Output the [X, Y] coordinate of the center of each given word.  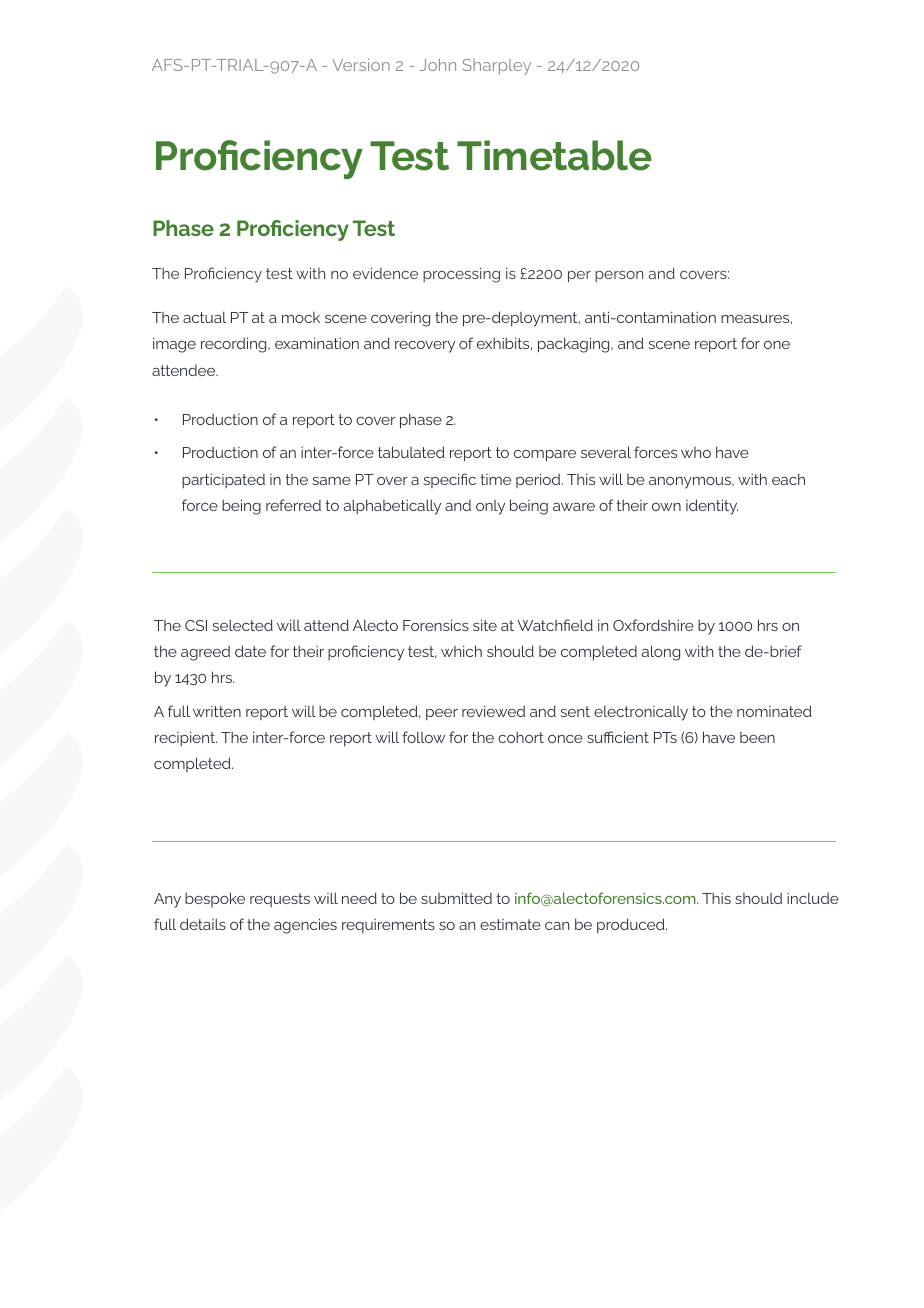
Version [361, 64]
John [438, 64]
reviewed [493, 711]
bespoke [215, 899]
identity [712, 507]
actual [204, 317]
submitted [456, 898]
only [490, 507]
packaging [575, 345]
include [813, 898]
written [217, 711]
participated [223, 480]
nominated [774, 711]
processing [461, 275]
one [777, 345]
